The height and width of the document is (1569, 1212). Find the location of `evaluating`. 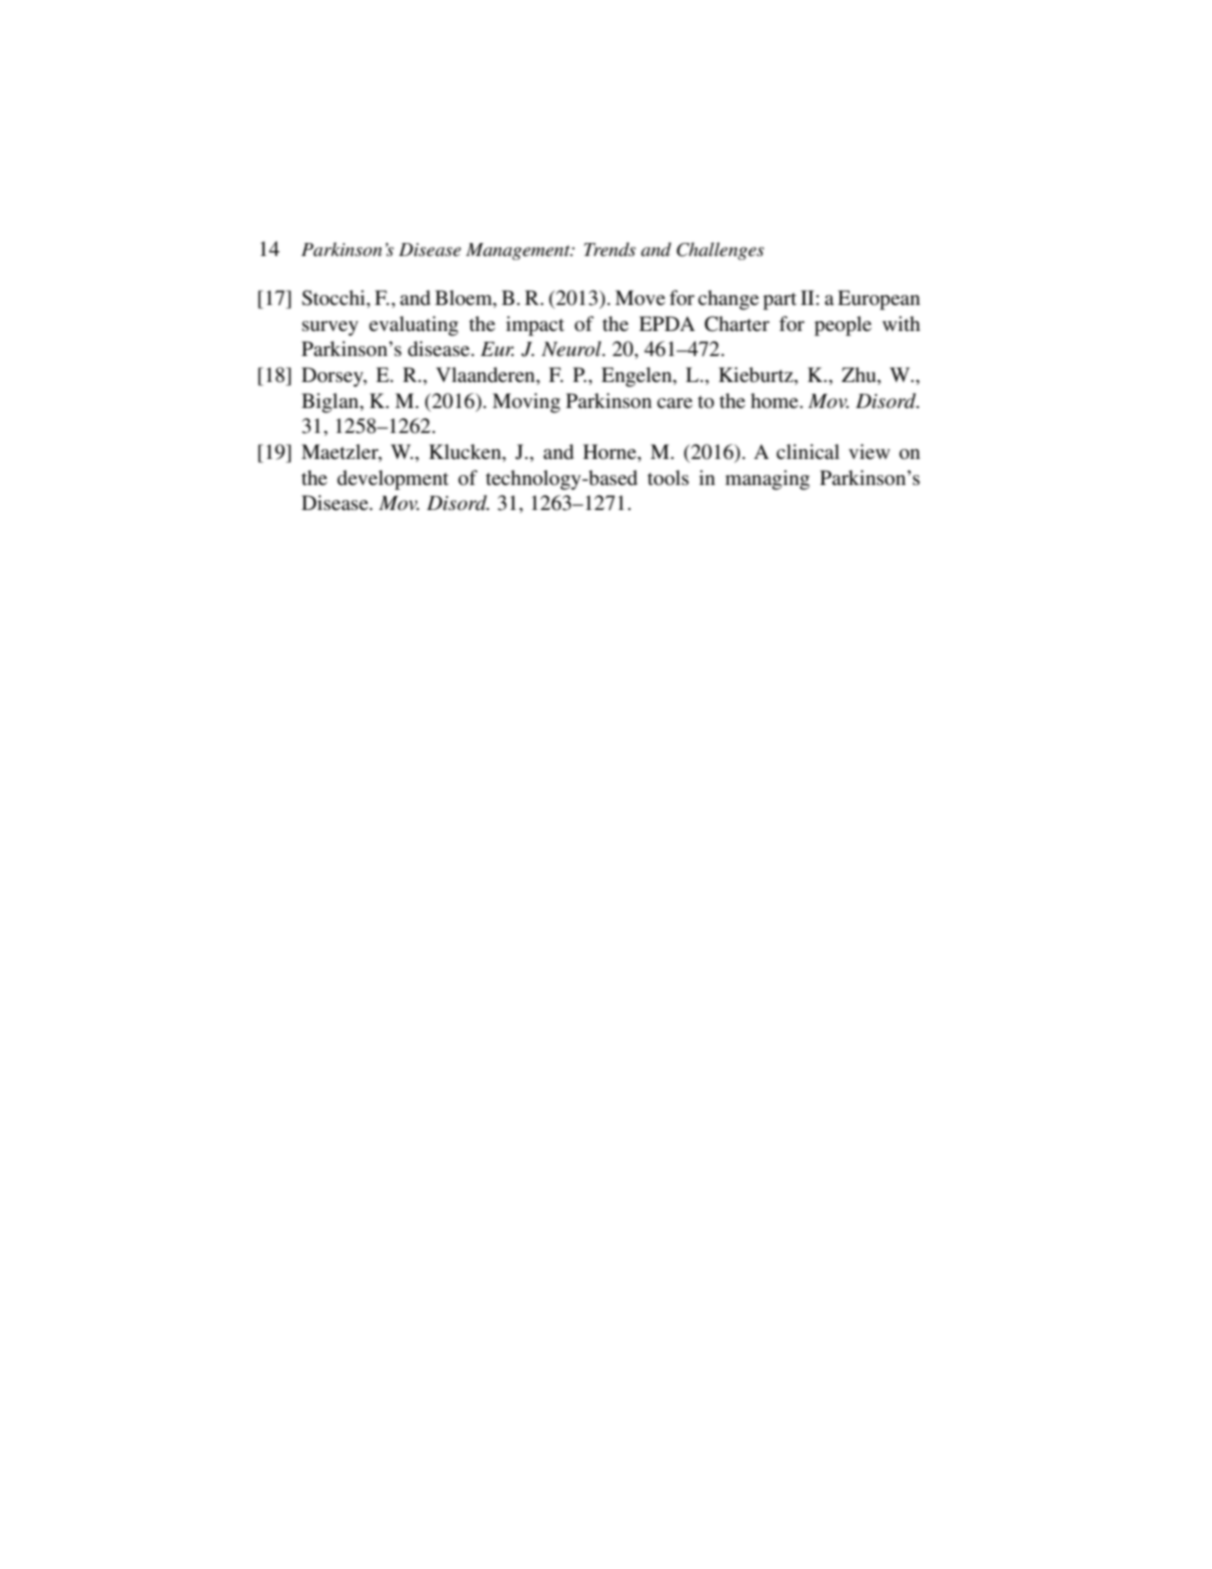

evaluating is located at coordinates (413, 326).
